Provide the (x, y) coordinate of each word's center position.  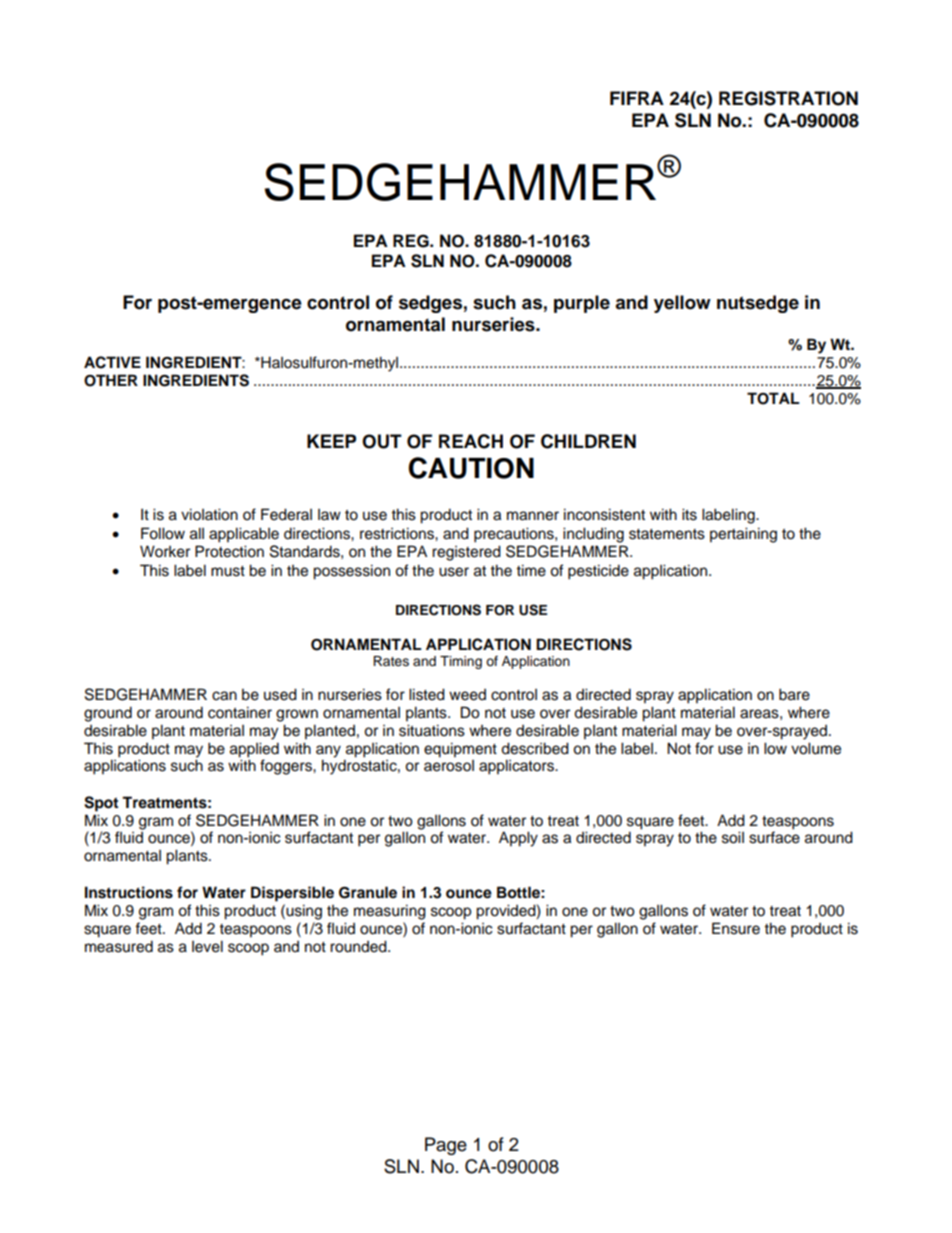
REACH (471, 441)
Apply (518, 839)
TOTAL (773, 398)
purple (582, 304)
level (207, 946)
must (228, 571)
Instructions (129, 892)
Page (446, 1146)
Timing (461, 662)
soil (733, 837)
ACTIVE (112, 362)
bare (794, 694)
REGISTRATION (788, 98)
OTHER (111, 380)
